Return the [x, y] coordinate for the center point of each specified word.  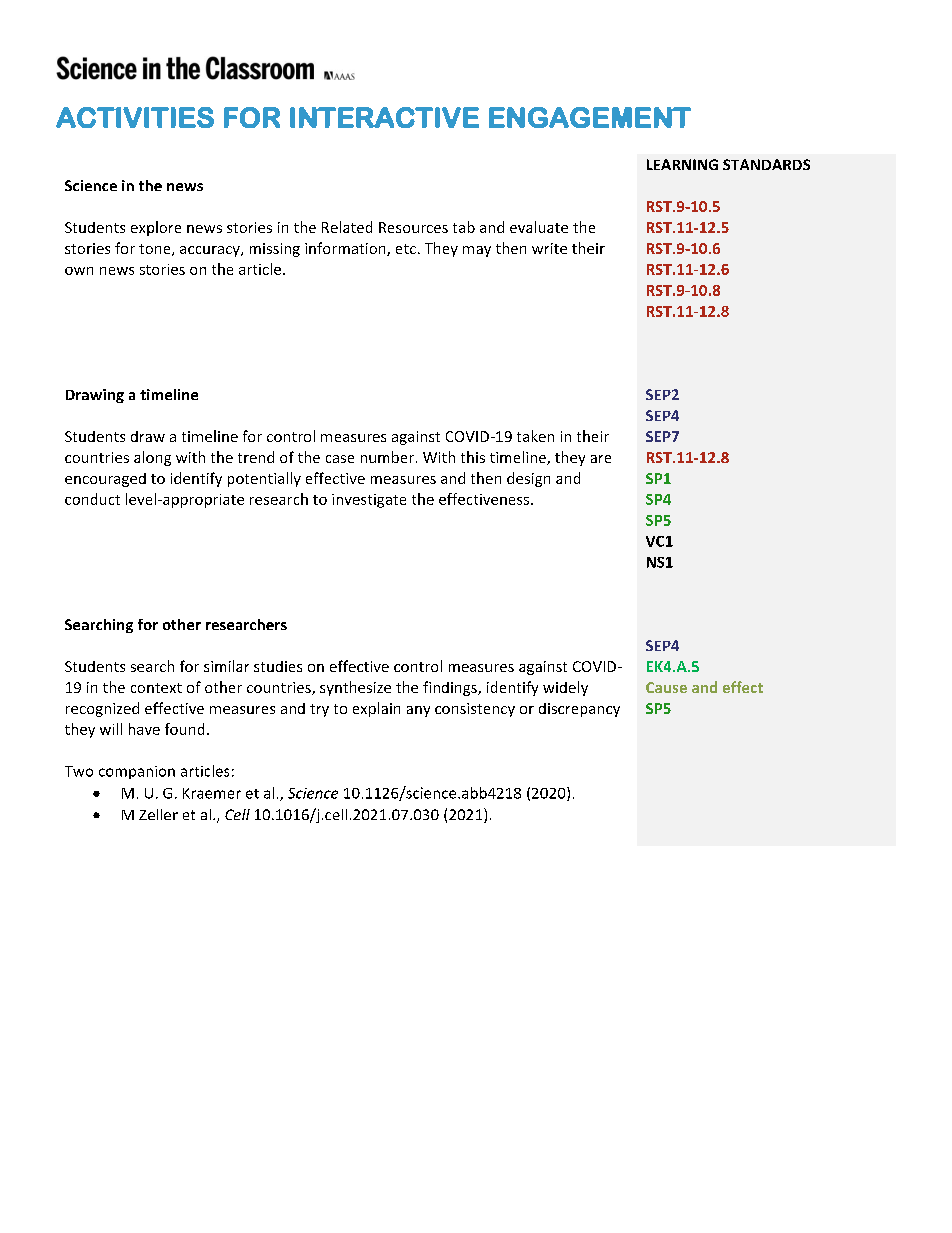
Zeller [158, 814]
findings [451, 688]
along [152, 458]
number [387, 457]
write [549, 248]
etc [406, 249]
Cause [666, 687]
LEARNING [682, 164]
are [601, 459]
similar [226, 666]
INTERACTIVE [384, 117]
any [418, 711]
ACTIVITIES [135, 117]
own [79, 271]
